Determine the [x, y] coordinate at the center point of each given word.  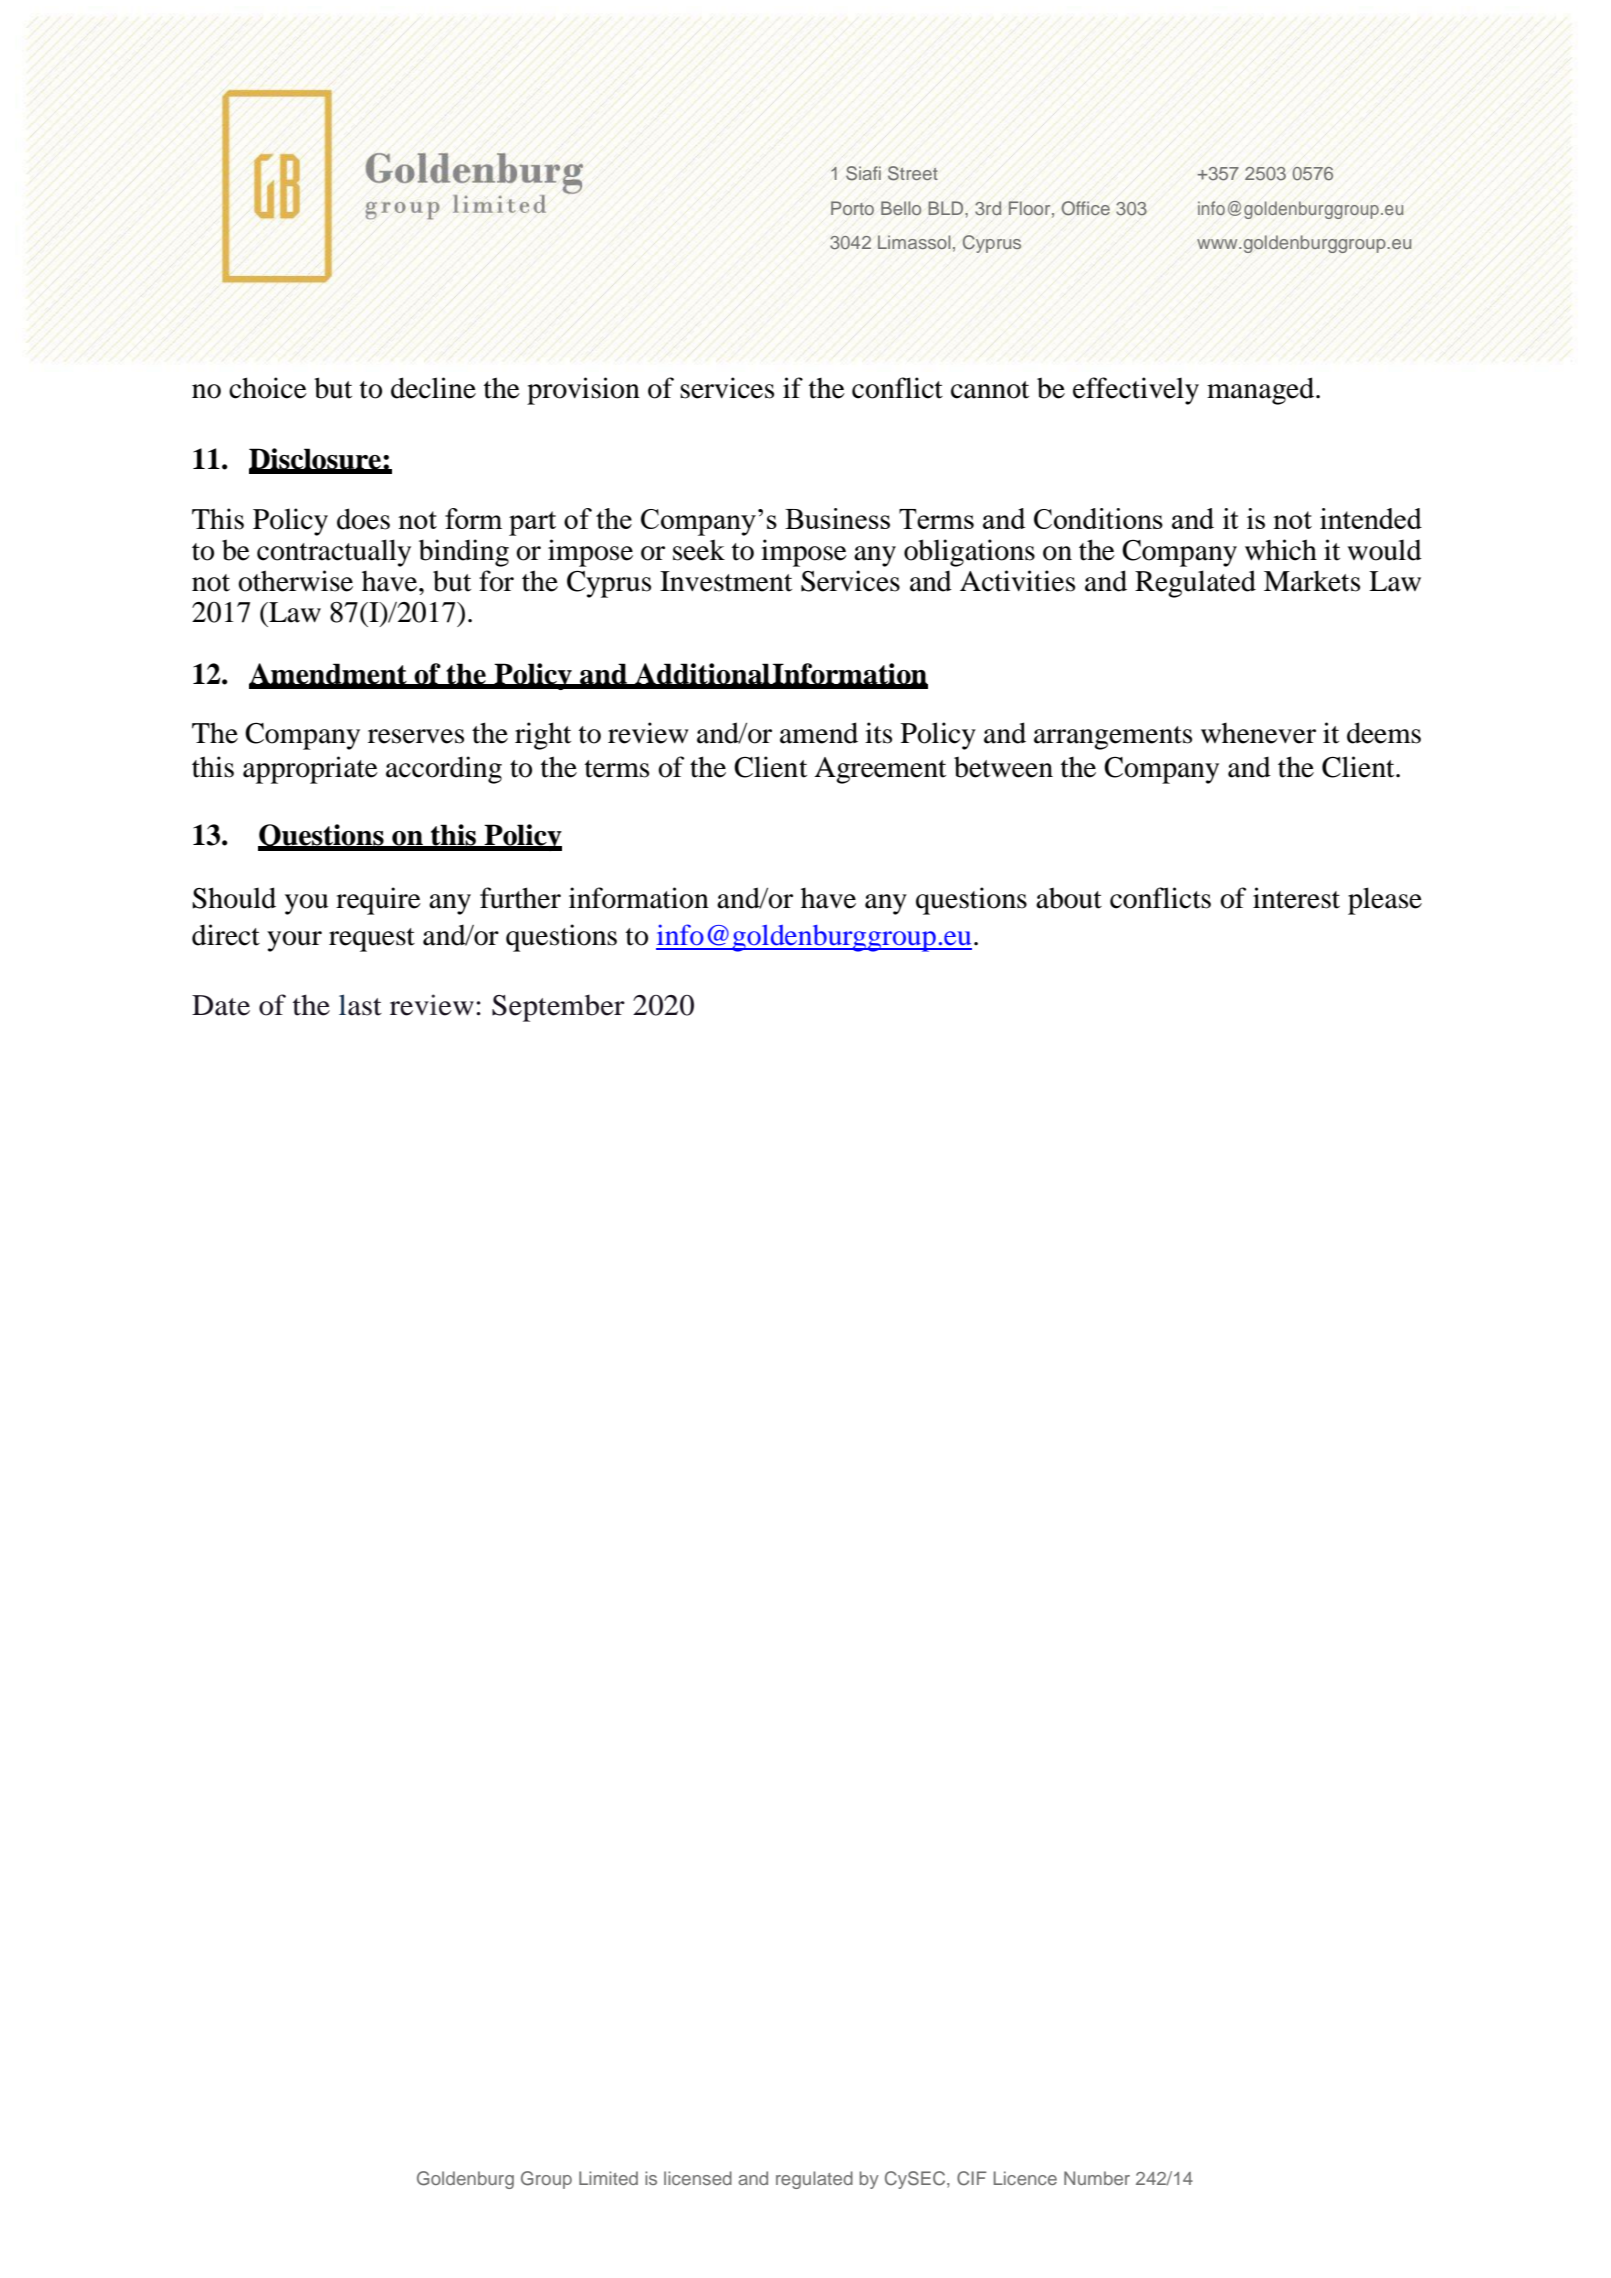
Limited [608, 2178]
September [558, 1008]
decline [433, 388]
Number [1097, 2178]
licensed [698, 2178]
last [360, 1005]
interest [1296, 898]
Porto [852, 208]
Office [1085, 208]
